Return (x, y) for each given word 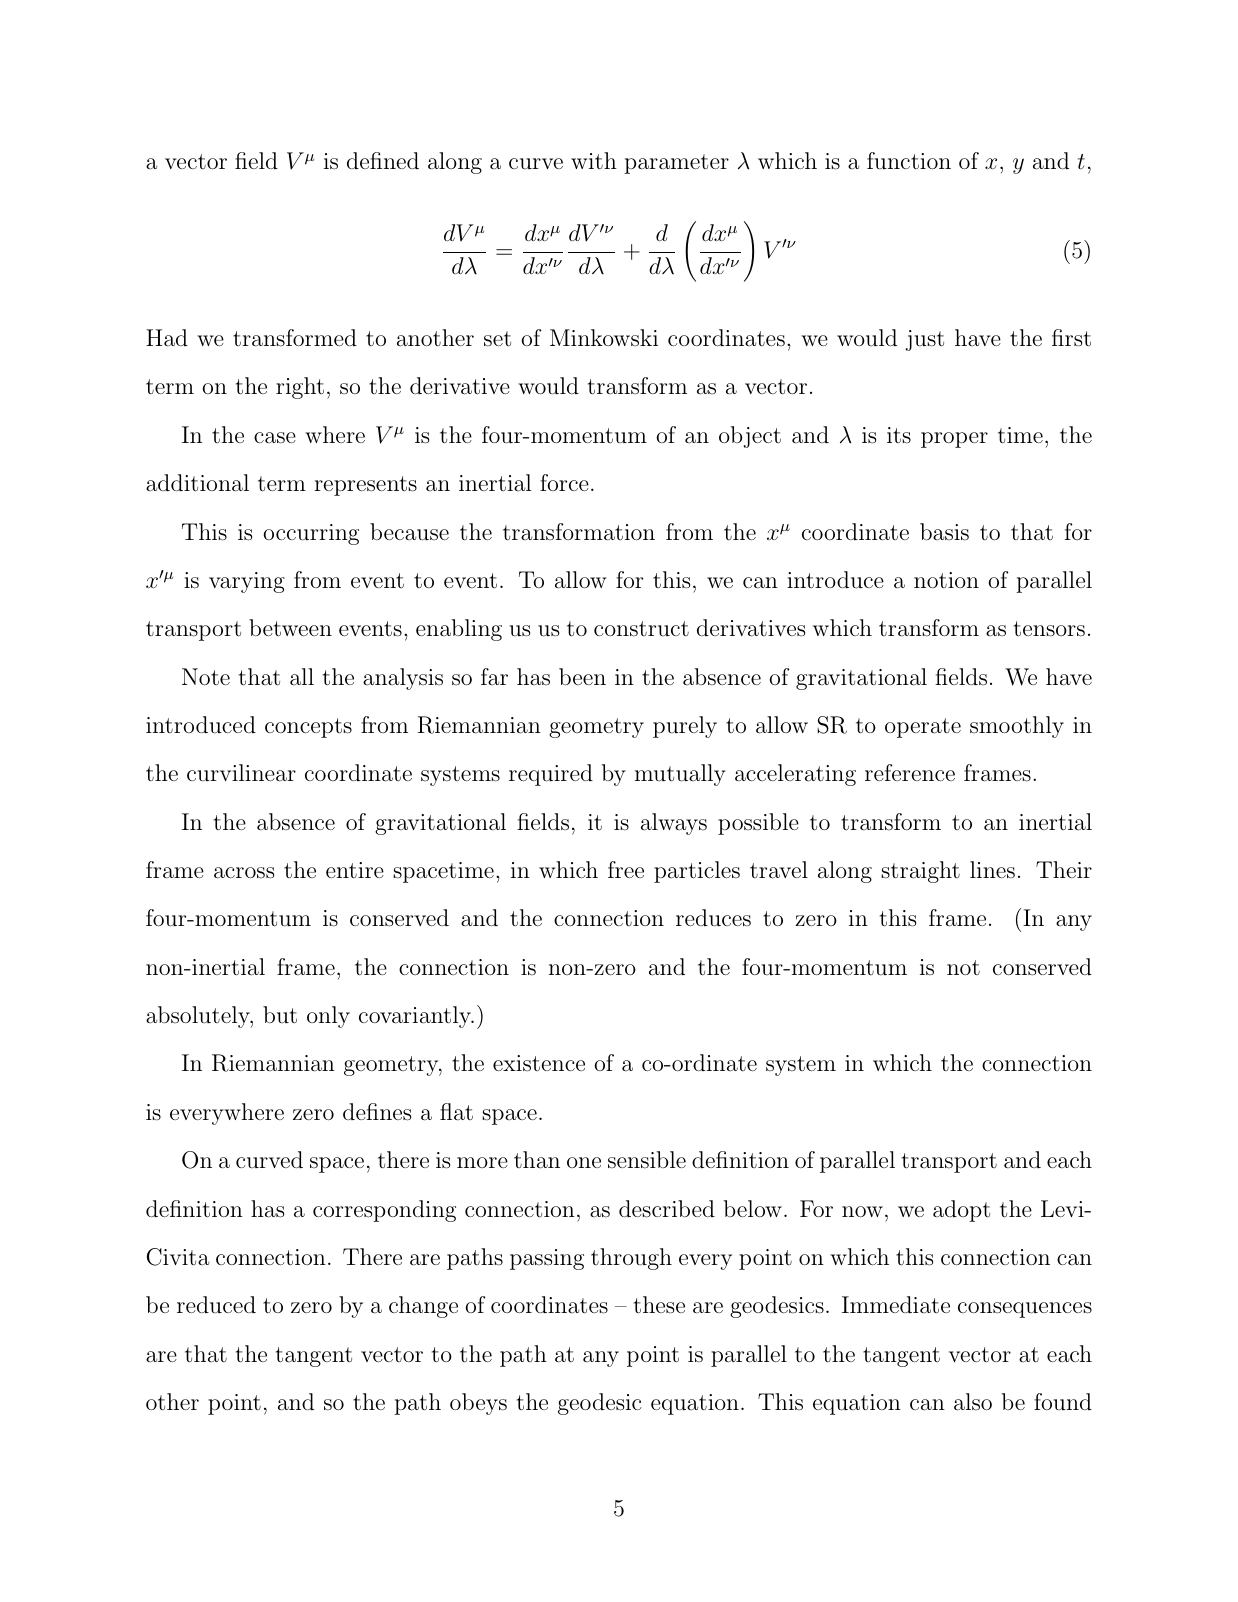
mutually (680, 775)
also (973, 1402)
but (280, 1015)
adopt (961, 1211)
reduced (216, 1305)
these (659, 1305)
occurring (311, 534)
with (594, 160)
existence (539, 1063)
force (564, 482)
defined (383, 161)
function (909, 161)
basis (944, 532)
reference (910, 772)
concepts (308, 728)
